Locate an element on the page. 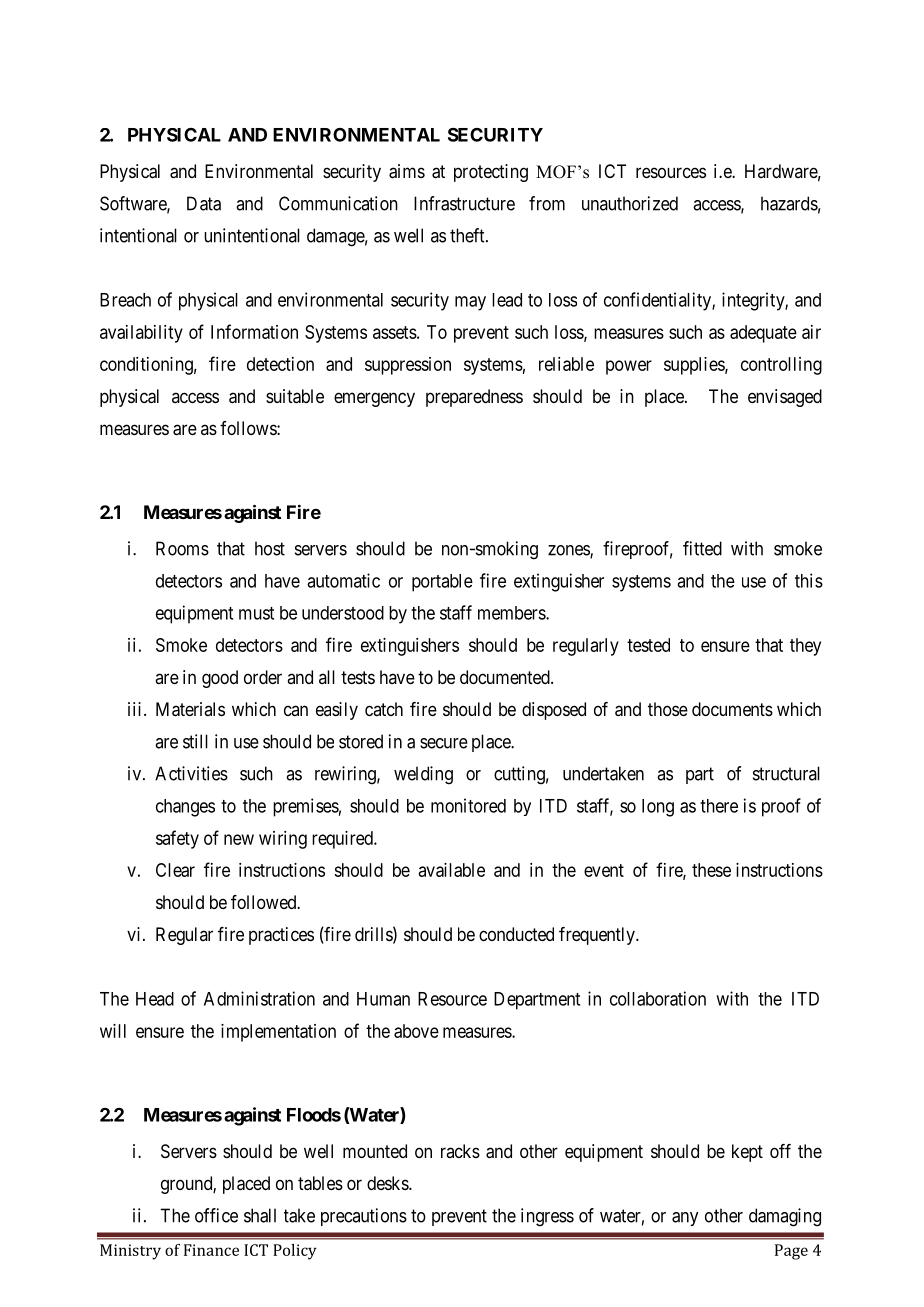 The width and height of the image is (924, 1307). portable is located at coordinates (442, 583).
